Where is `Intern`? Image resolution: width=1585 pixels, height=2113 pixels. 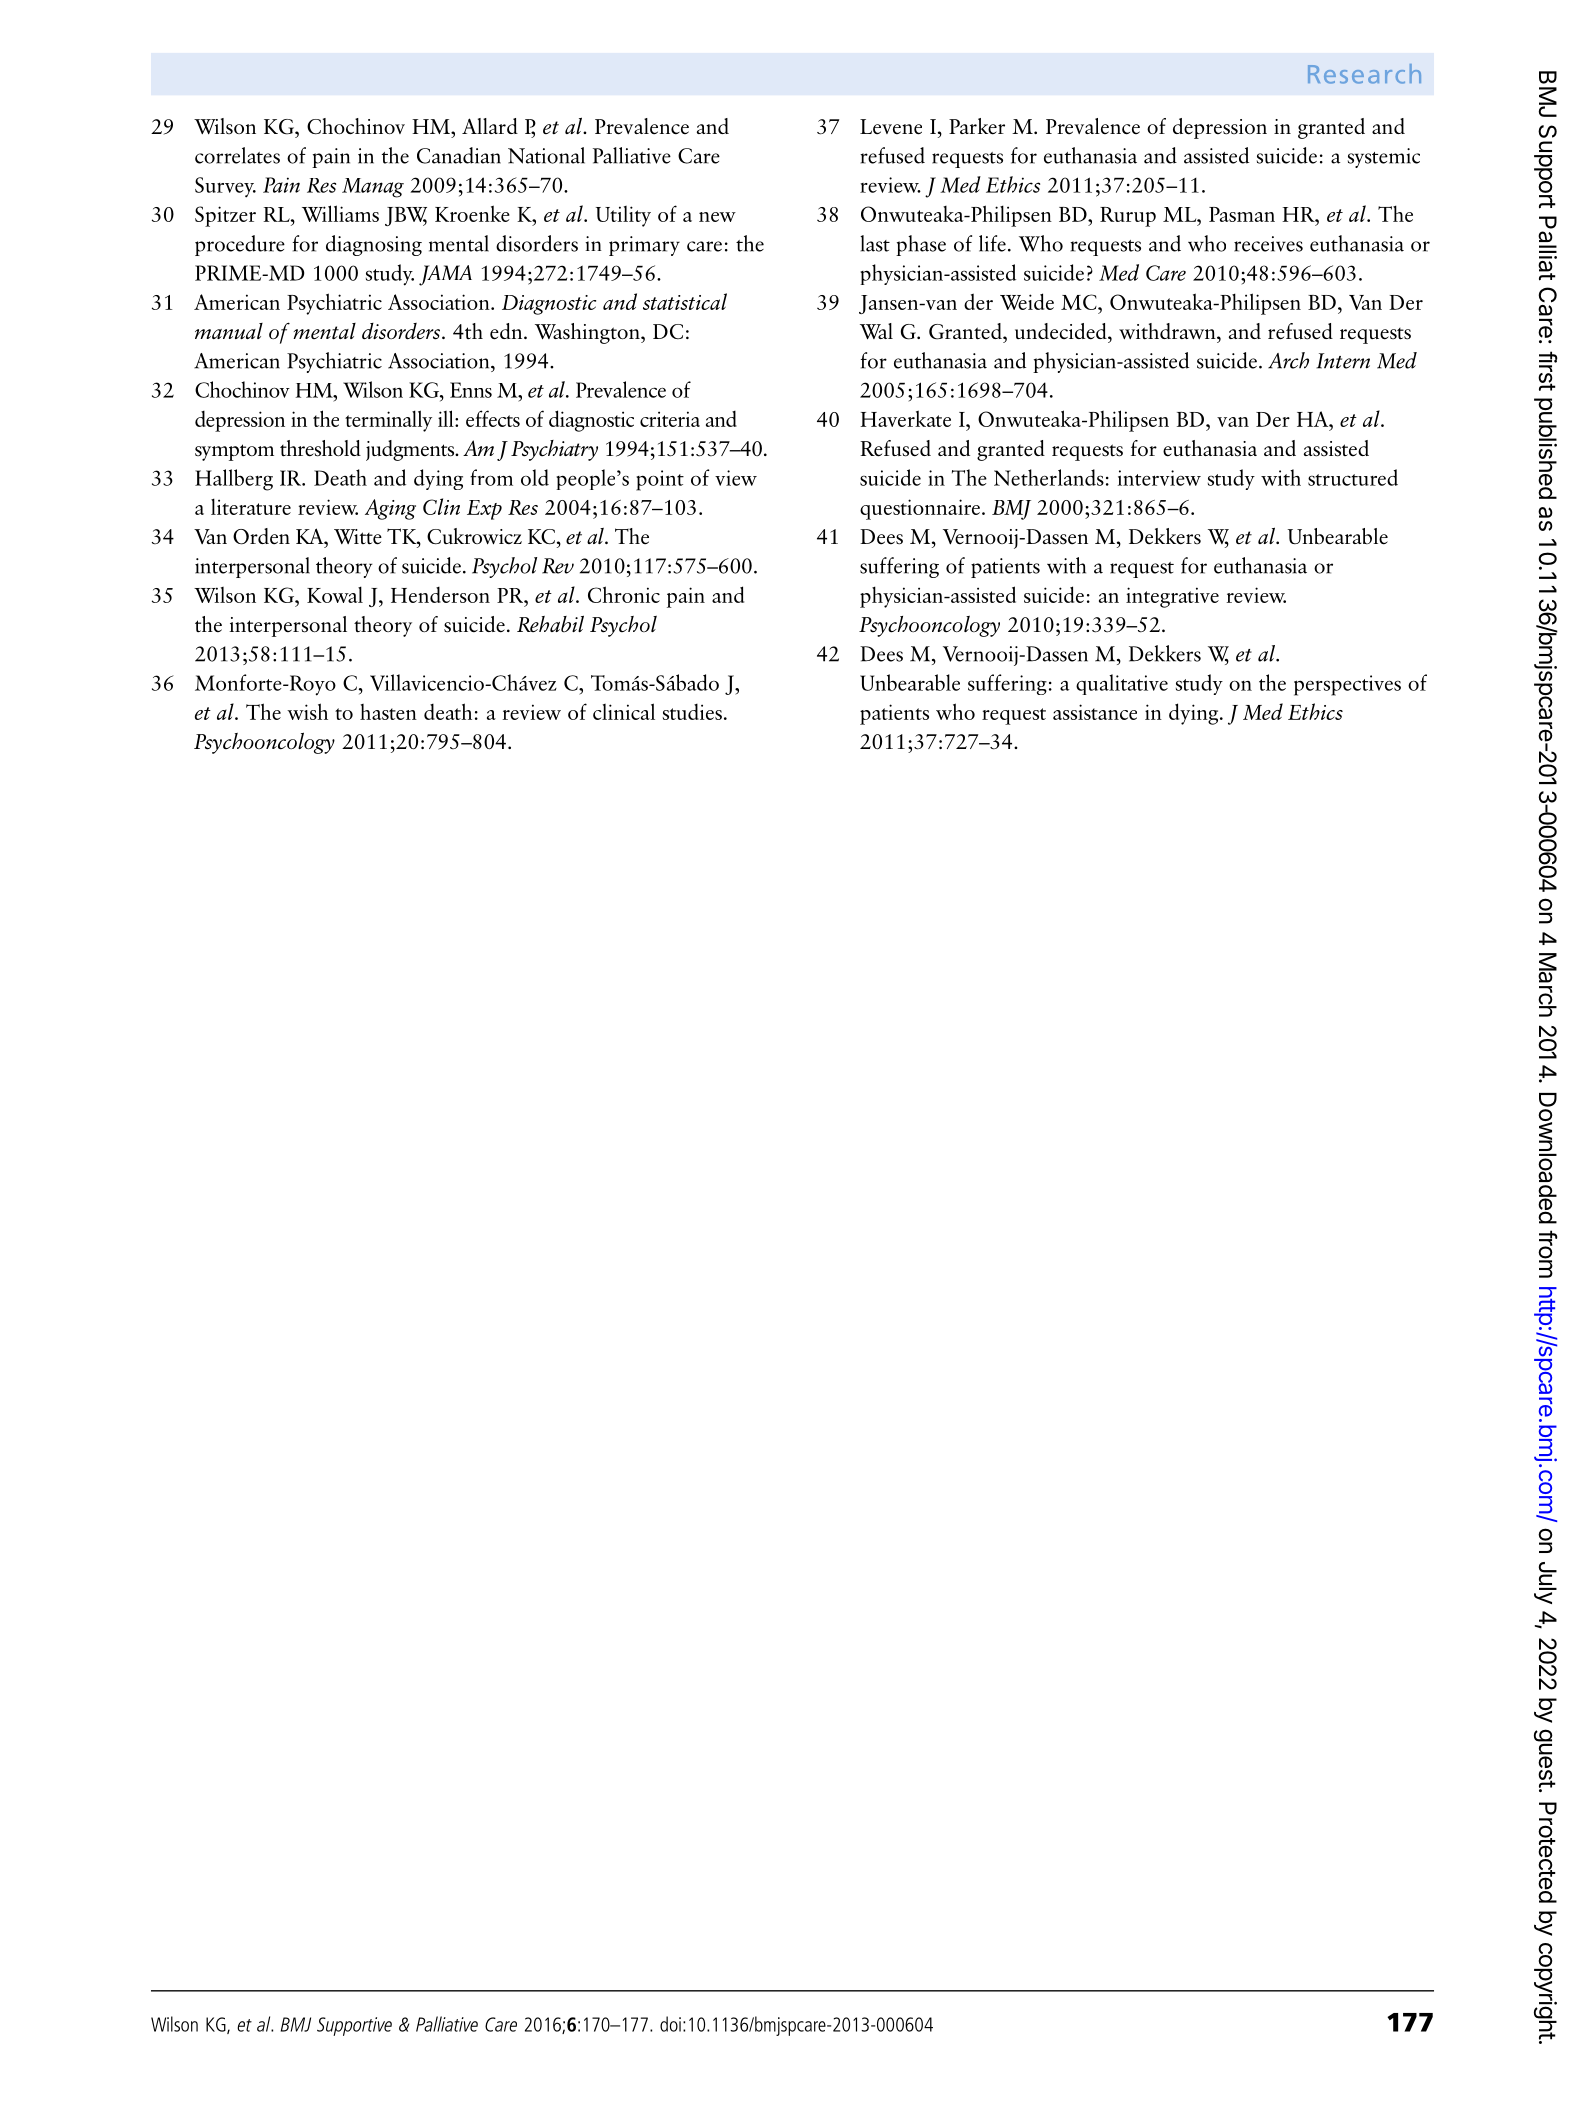 Intern is located at coordinates (1343, 361).
